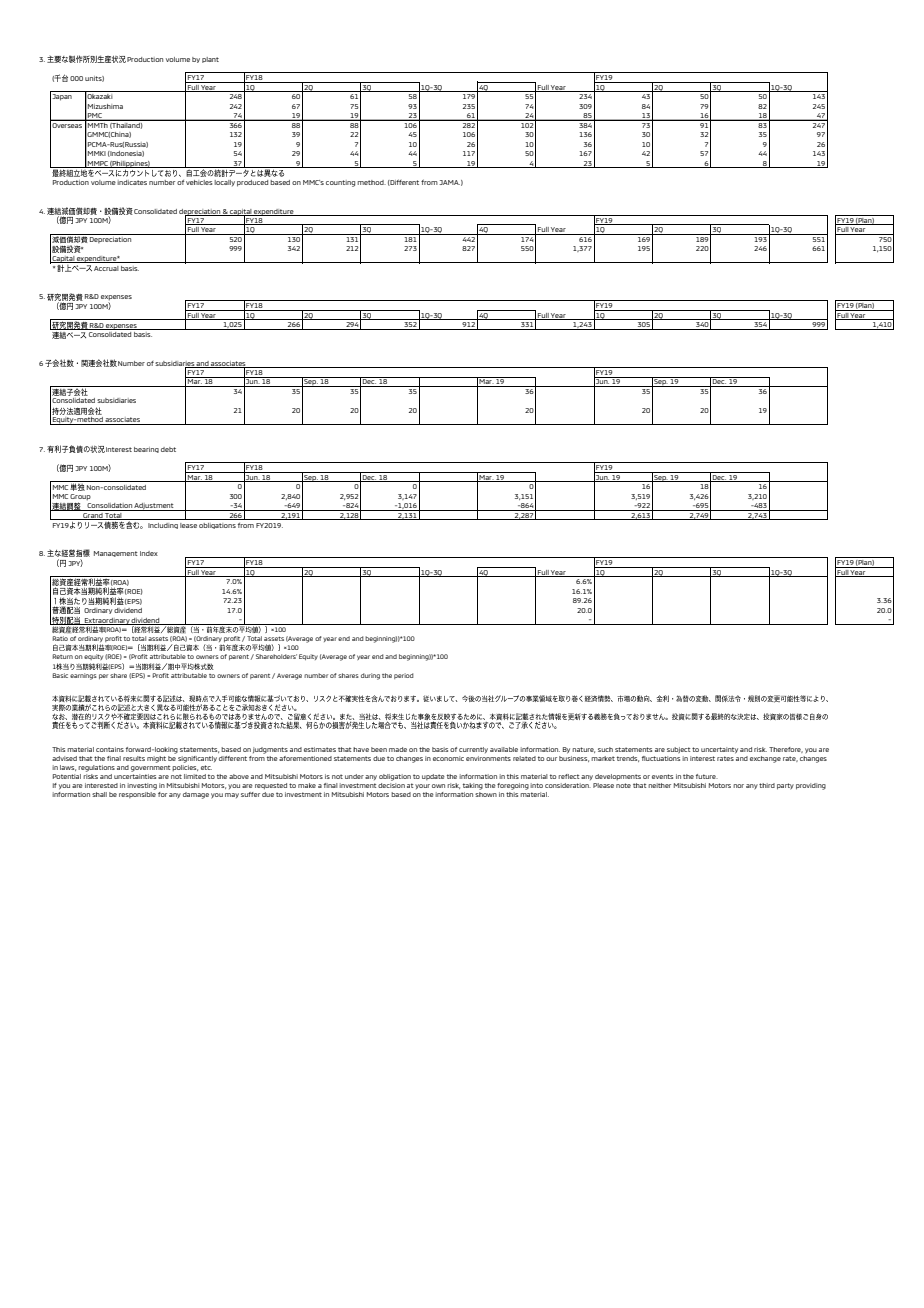 Image resolution: width=924 pixels, height=1308 pixels. I want to click on Accrual, so click(106, 268).
